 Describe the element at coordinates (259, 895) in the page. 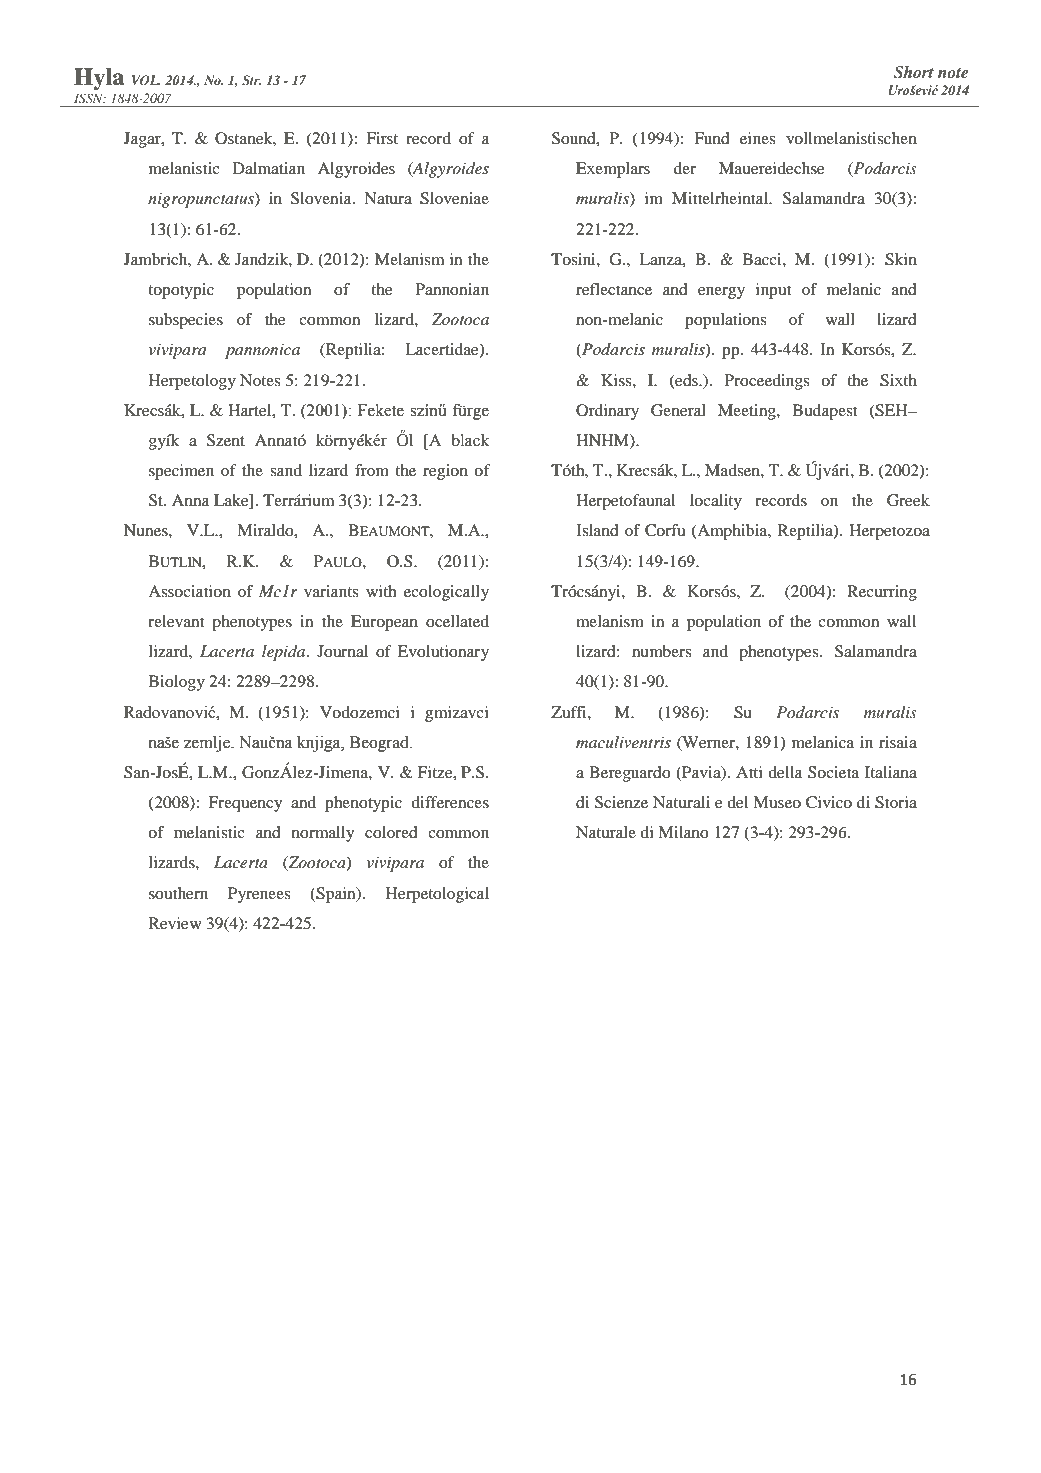

I see `Pyrenees` at that location.
